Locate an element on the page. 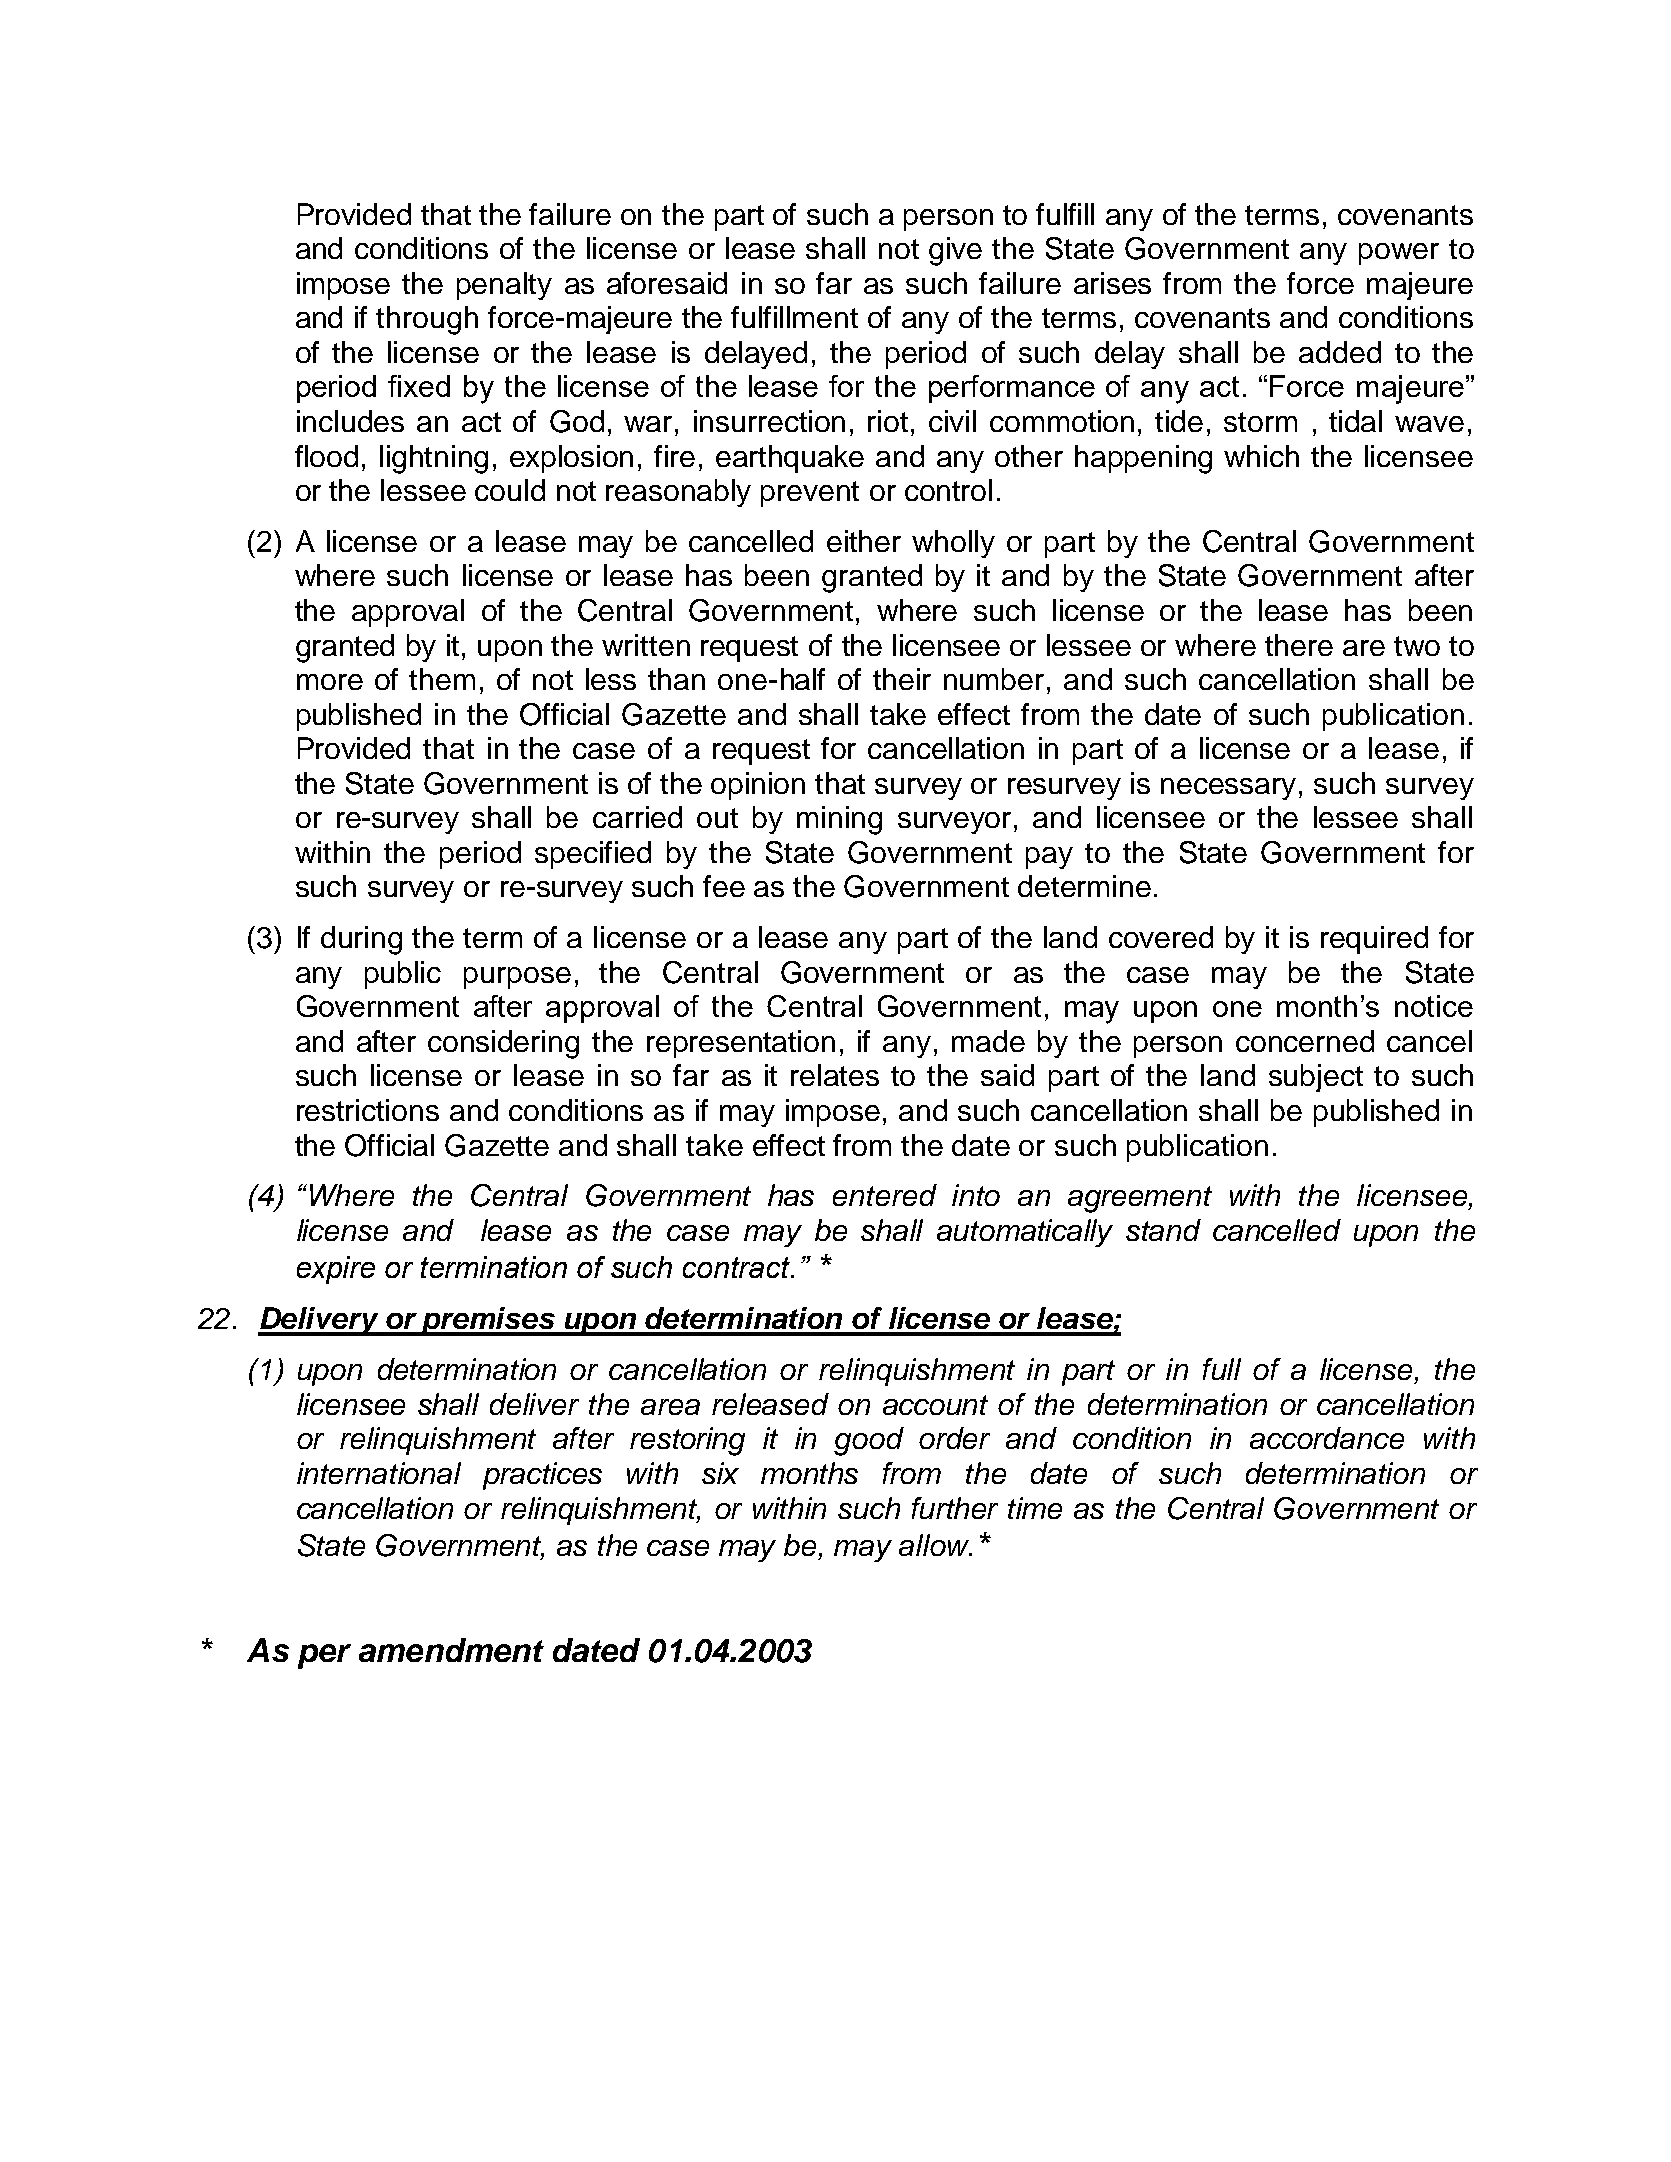  account is located at coordinates (935, 1405).
